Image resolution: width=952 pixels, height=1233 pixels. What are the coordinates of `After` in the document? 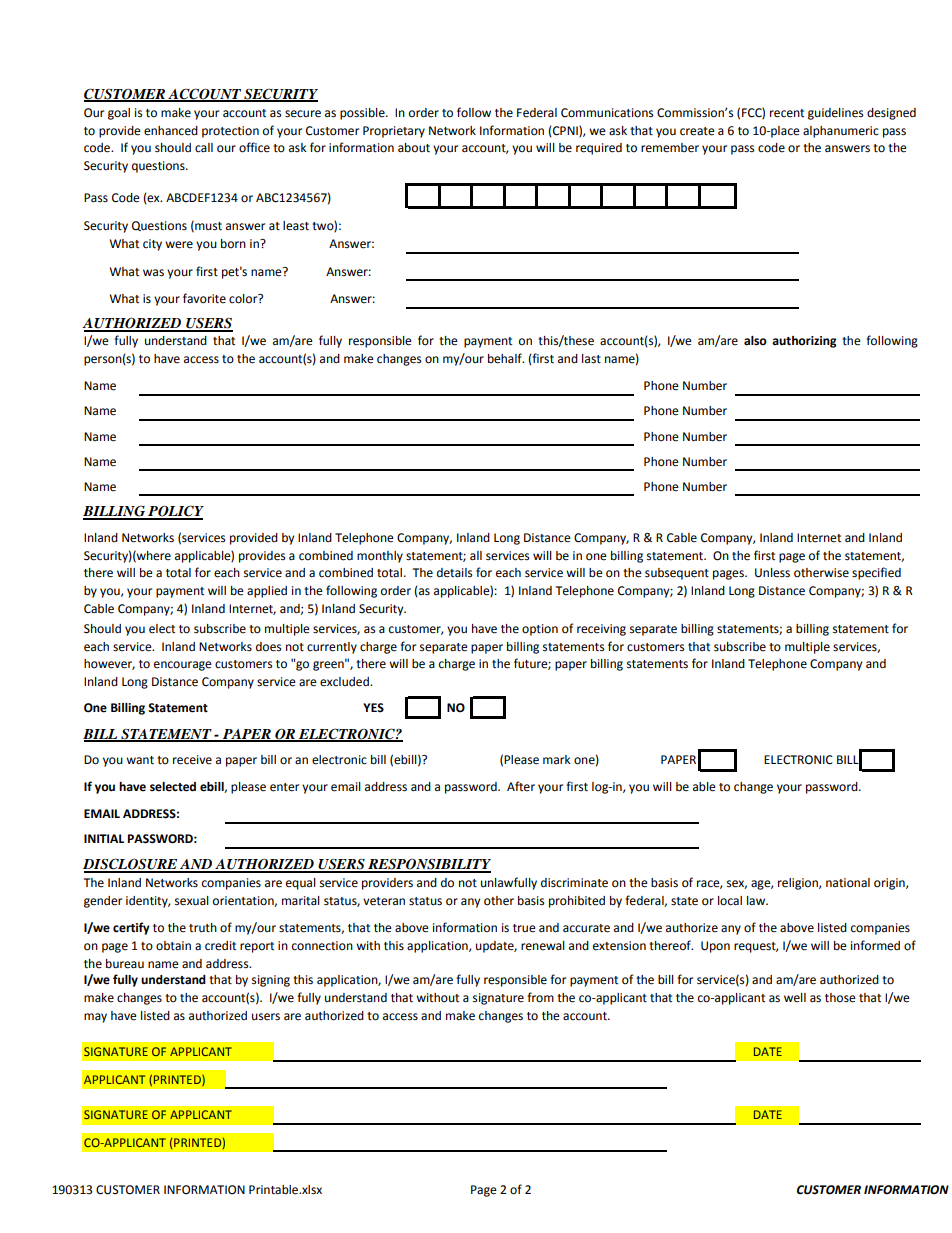 It's located at (521, 786).
